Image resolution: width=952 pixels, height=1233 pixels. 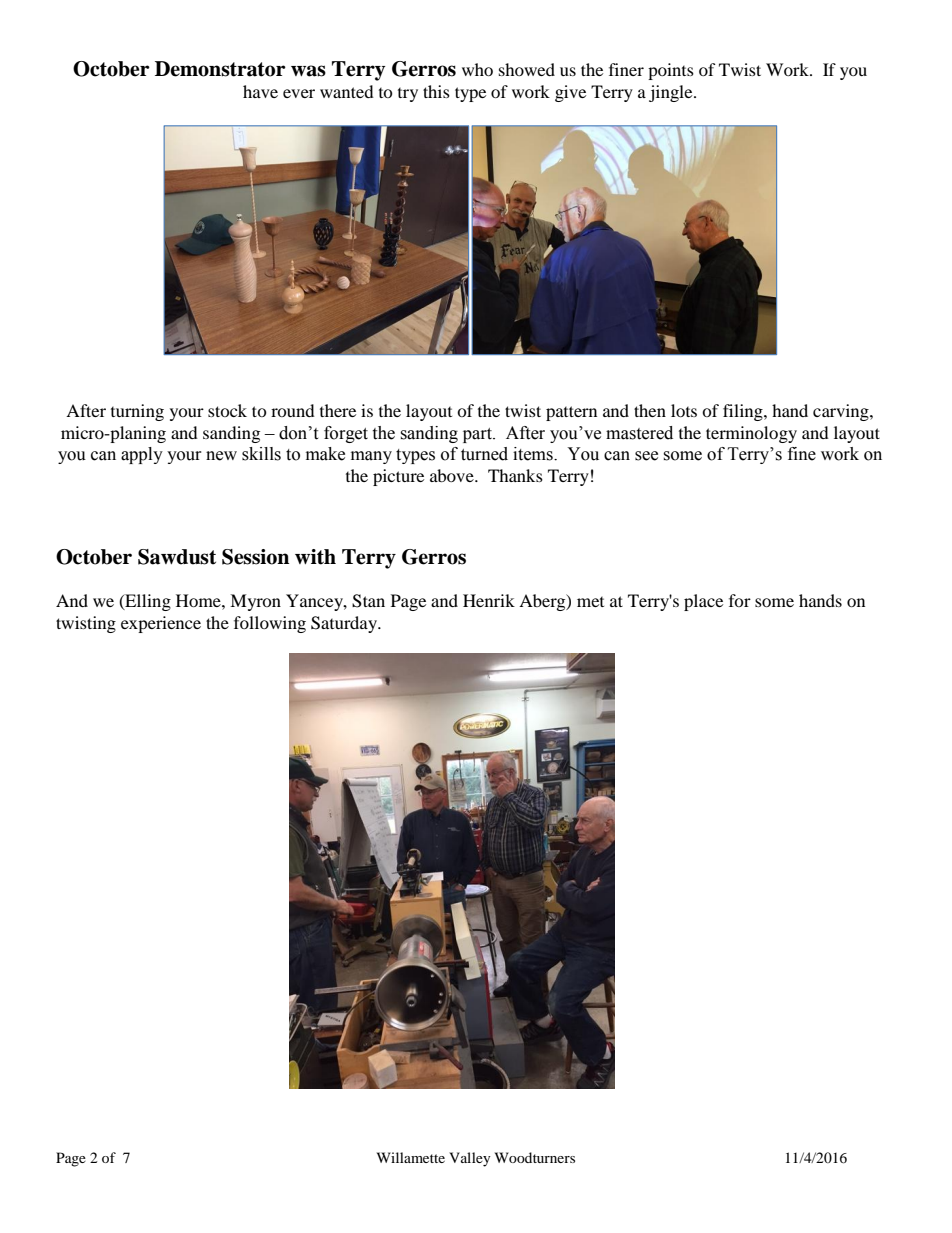 I want to click on Willamette, so click(x=411, y=1157).
